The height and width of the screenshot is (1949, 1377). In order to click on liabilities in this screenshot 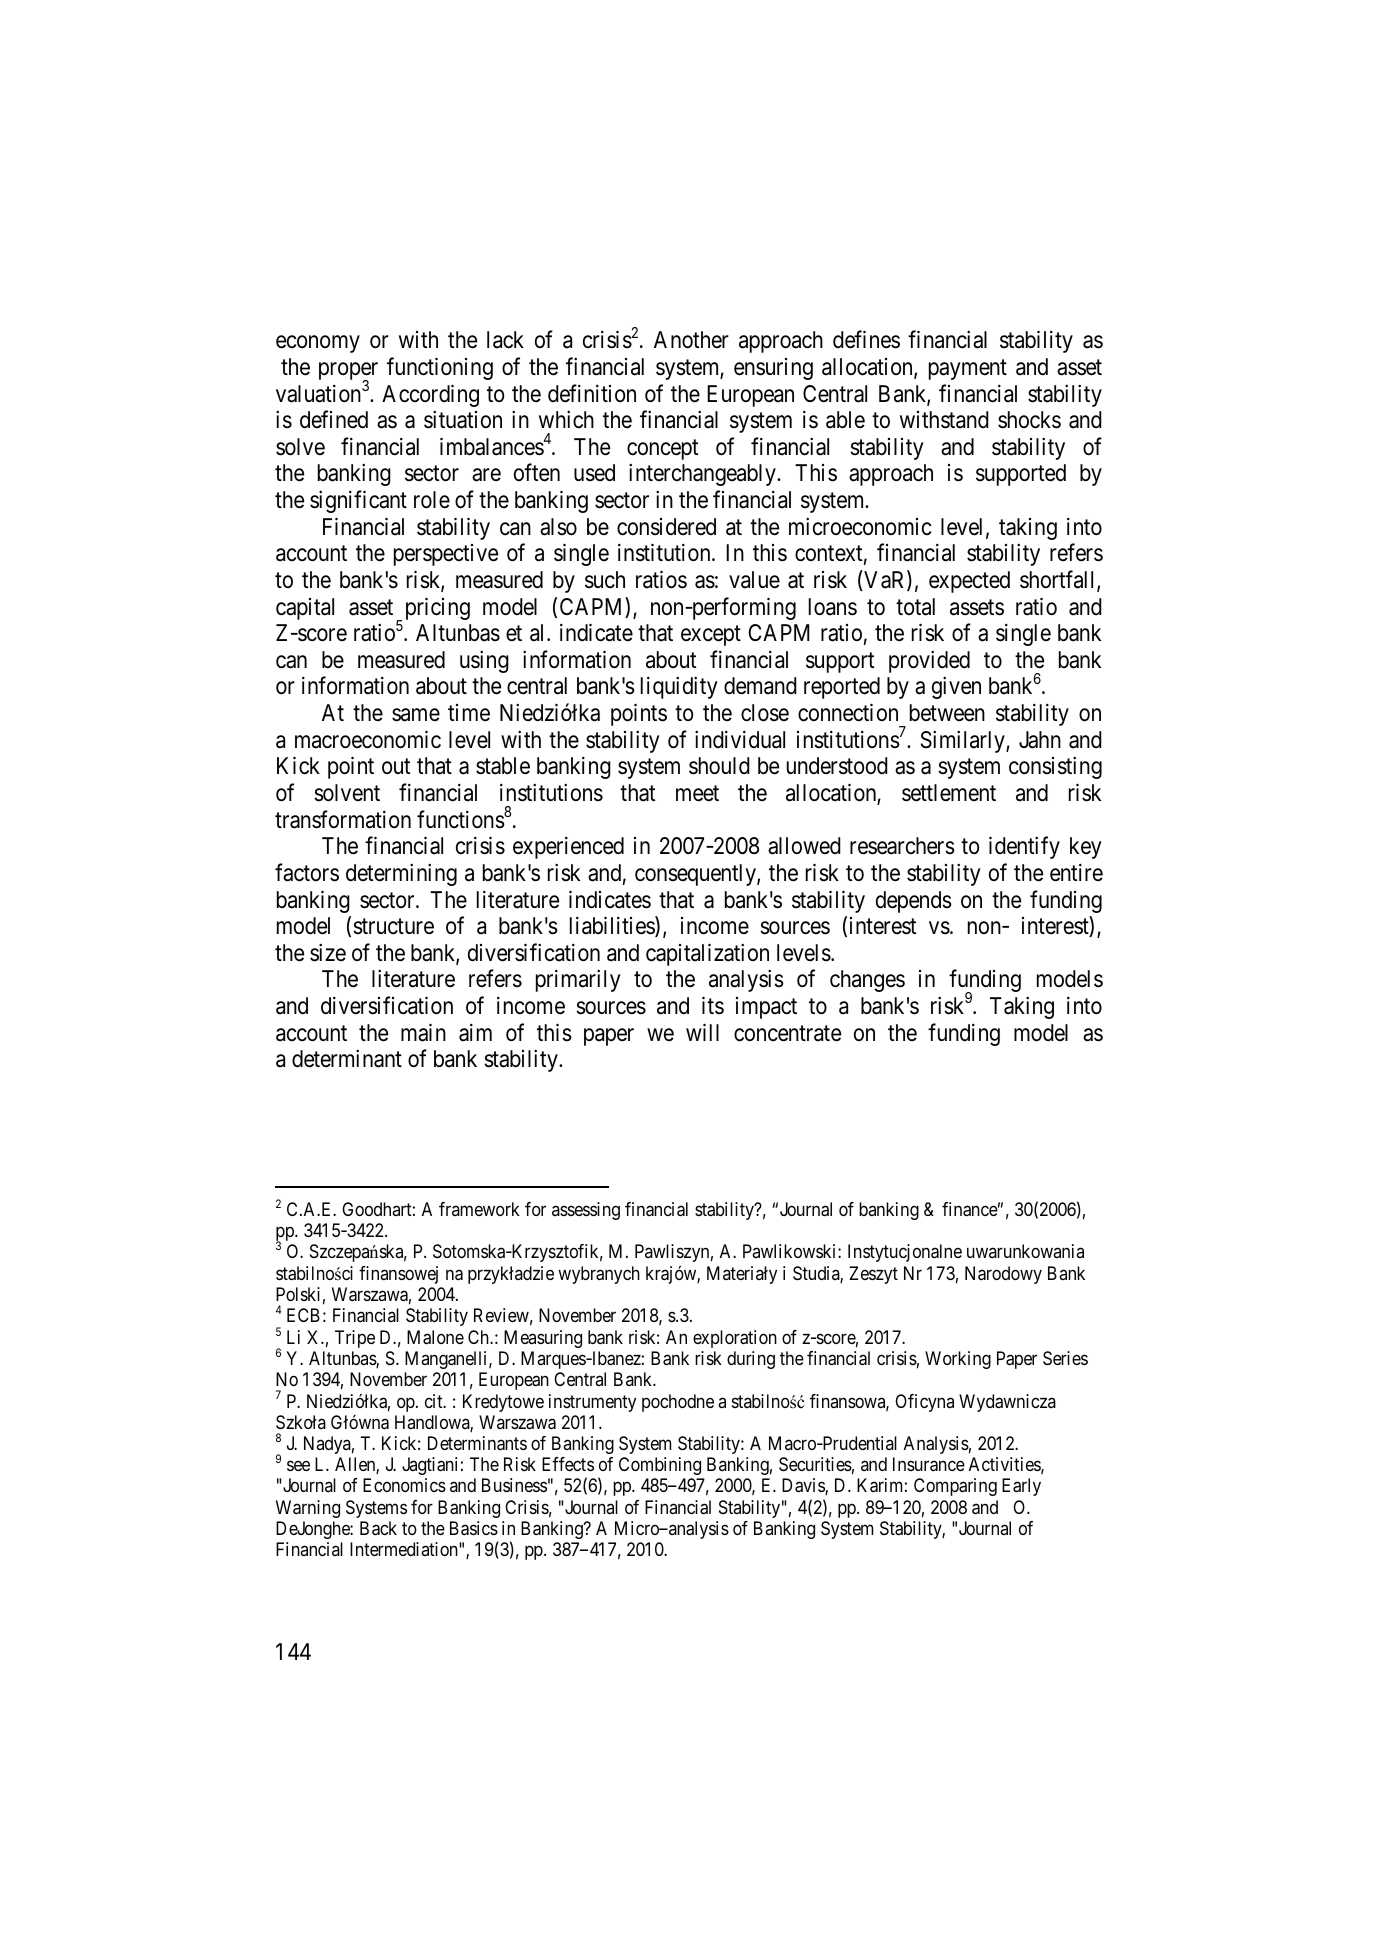, I will do `click(613, 926)`.
